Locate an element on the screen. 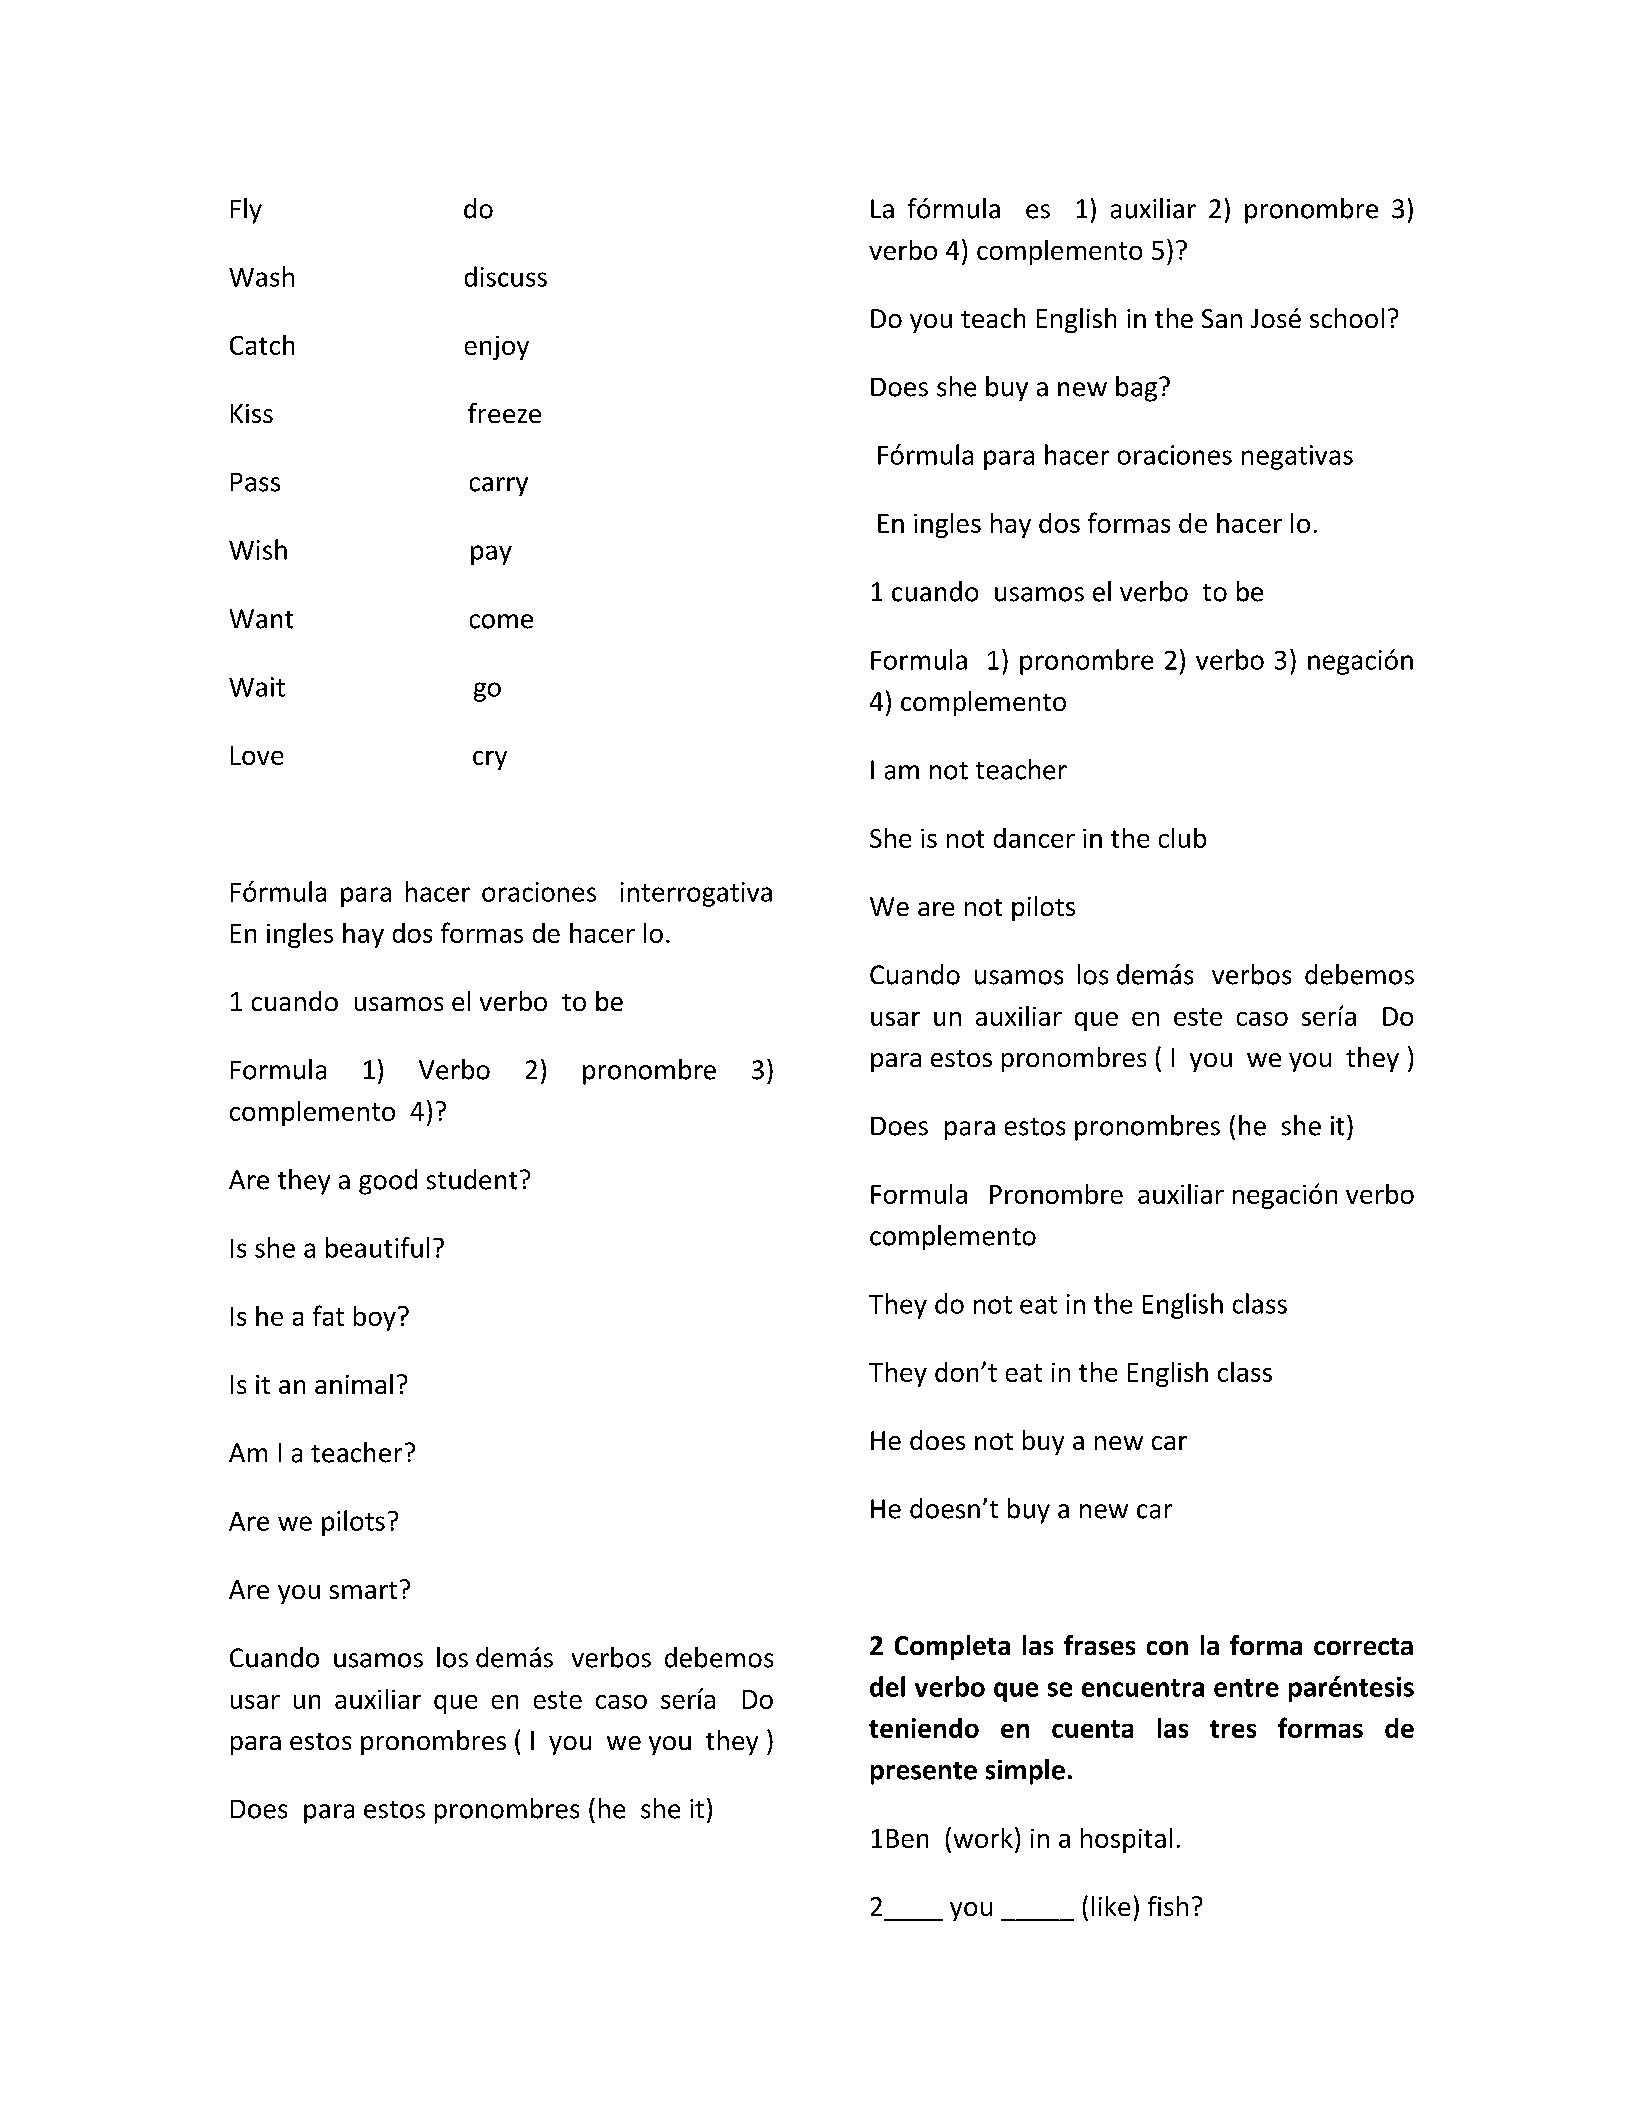  Wash is located at coordinates (261, 276).
